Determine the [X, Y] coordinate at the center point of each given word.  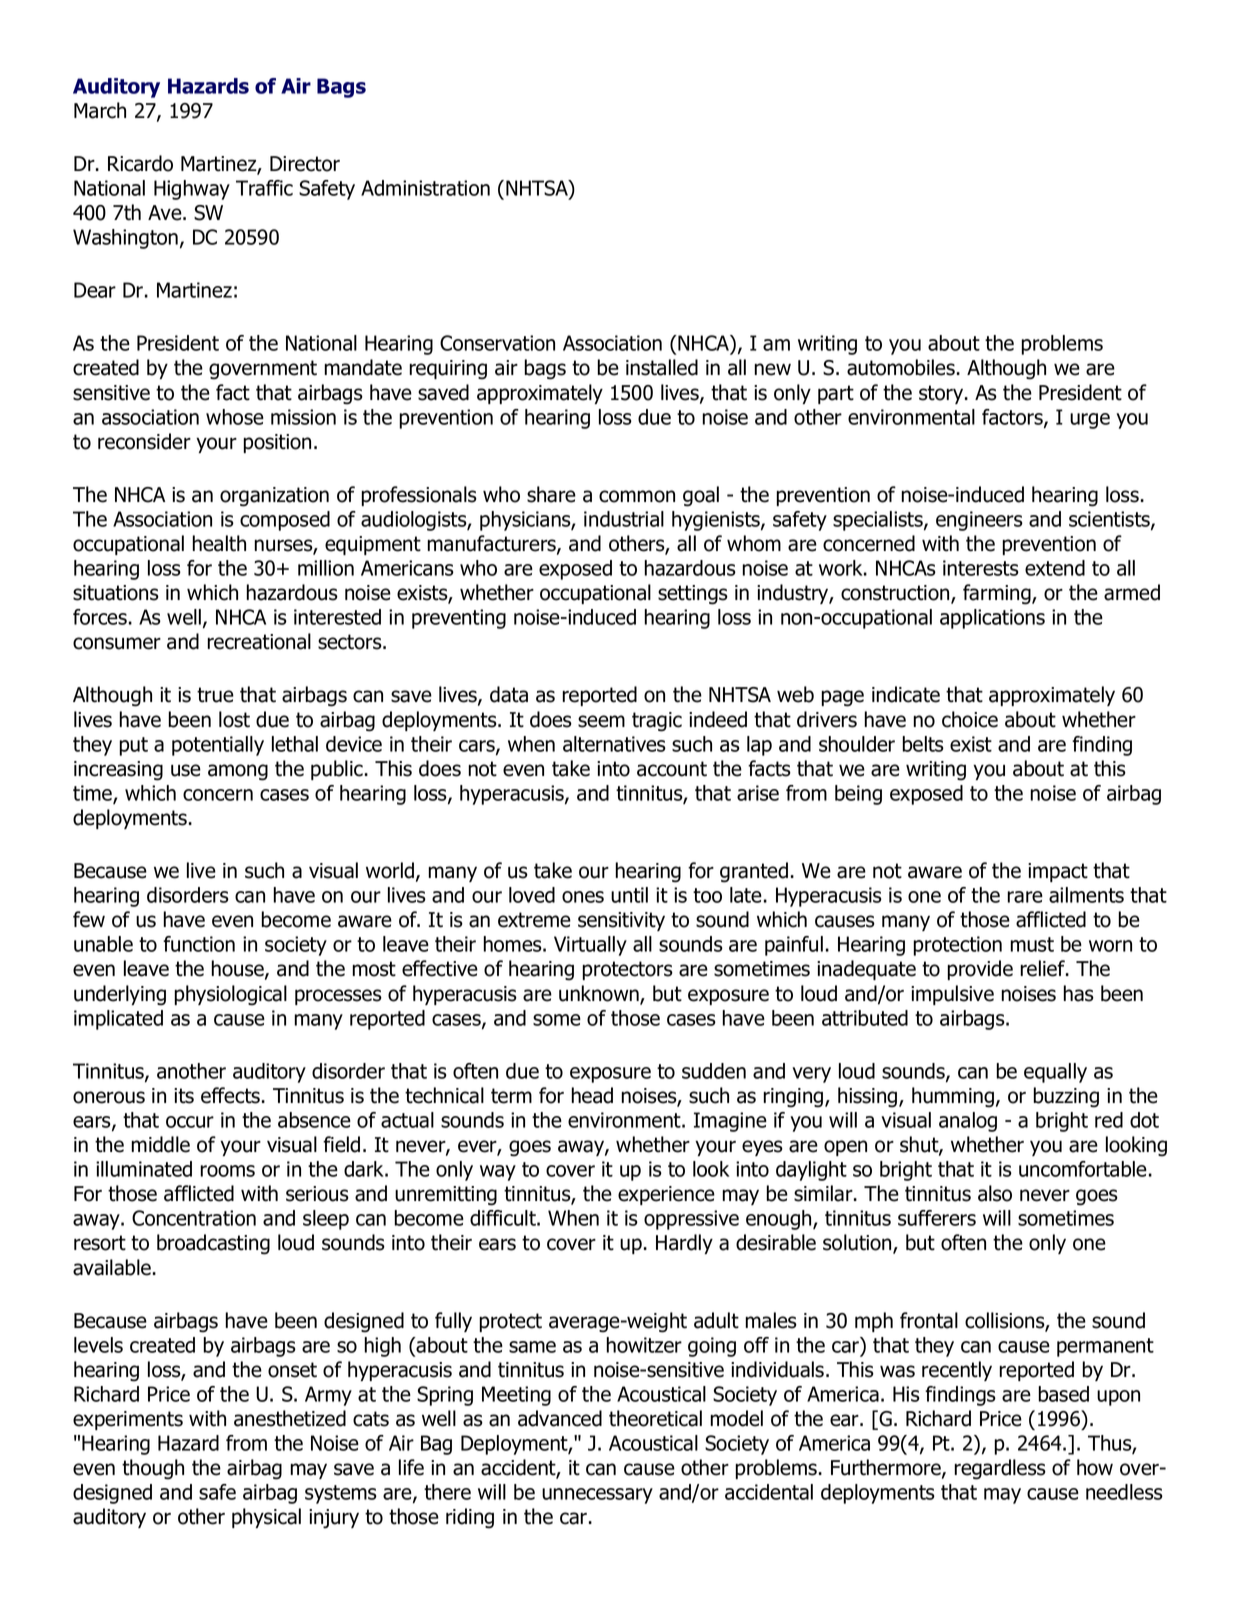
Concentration [194, 1218]
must [1032, 944]
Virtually [590, 946]
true [215, 695]
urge [1090, 421]
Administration [425, 188]
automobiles [901, 367]
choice [970, 719]
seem [601, 721]
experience [666, 1195]
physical [266, 1518]
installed [662, 367]
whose [235, 417]
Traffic [264, 188]
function [199, 944]
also [995, 1193]
